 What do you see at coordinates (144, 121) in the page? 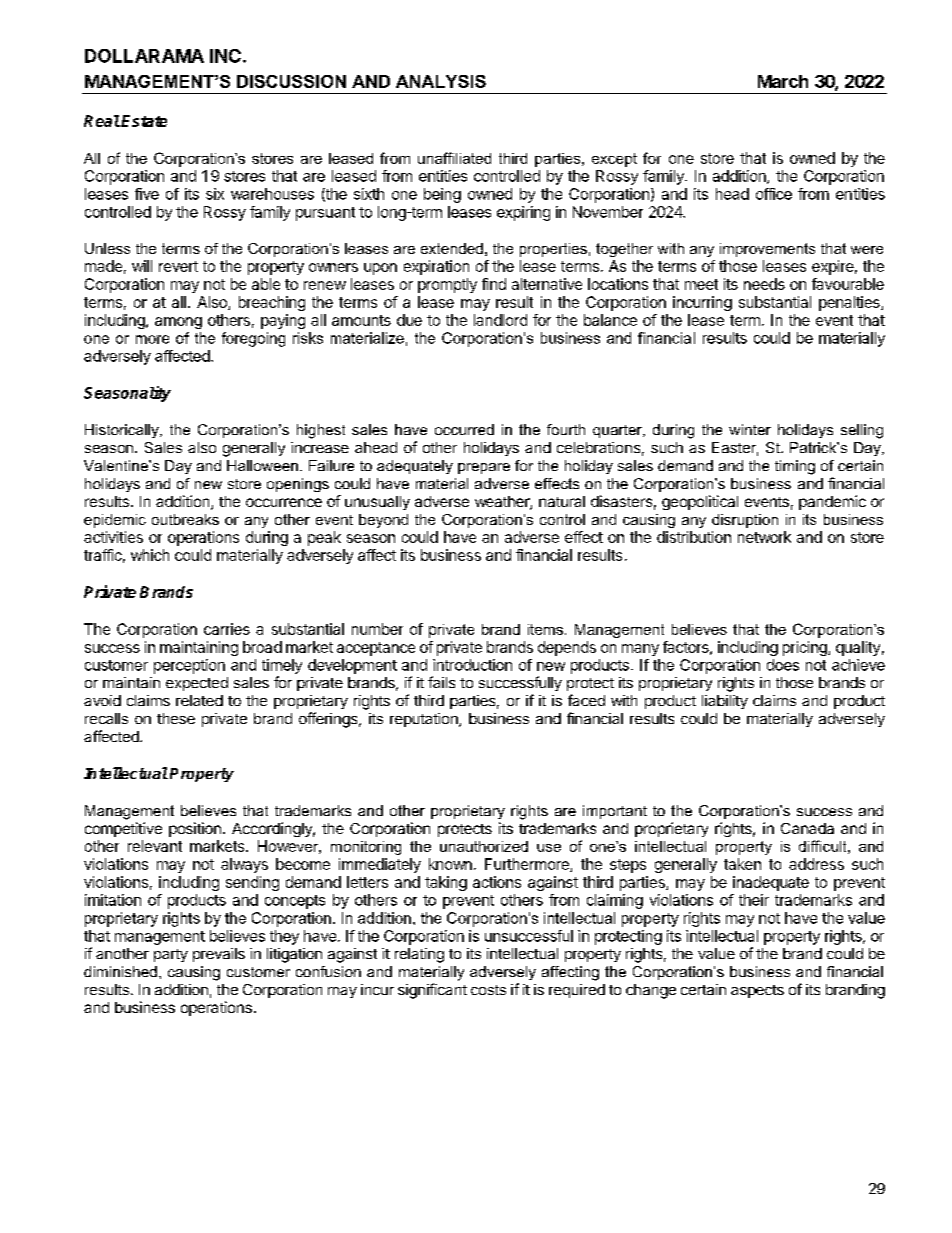
I see `Estate` at bounding box center [144, 121].
